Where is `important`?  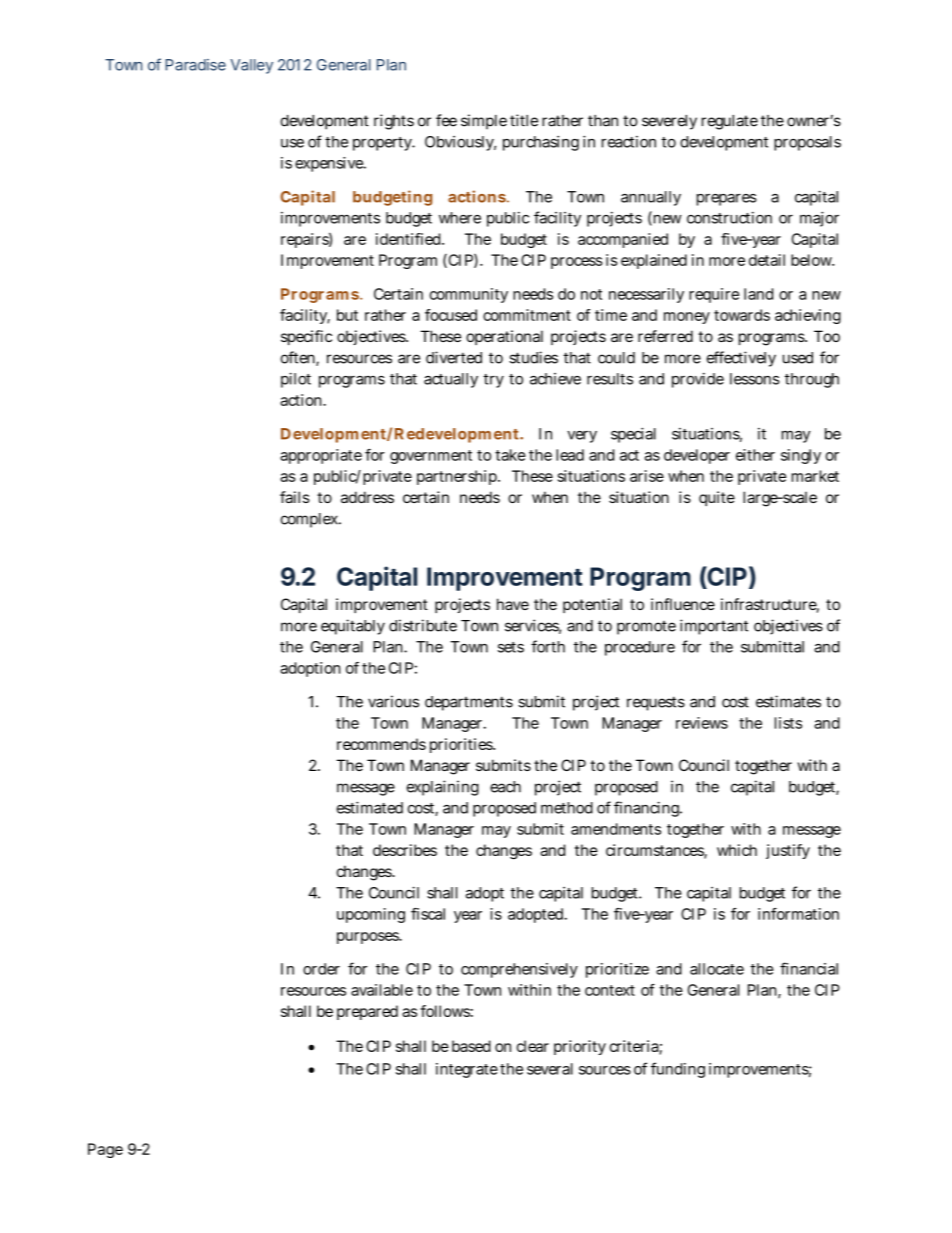
important is located at coordinates (714, 627).
